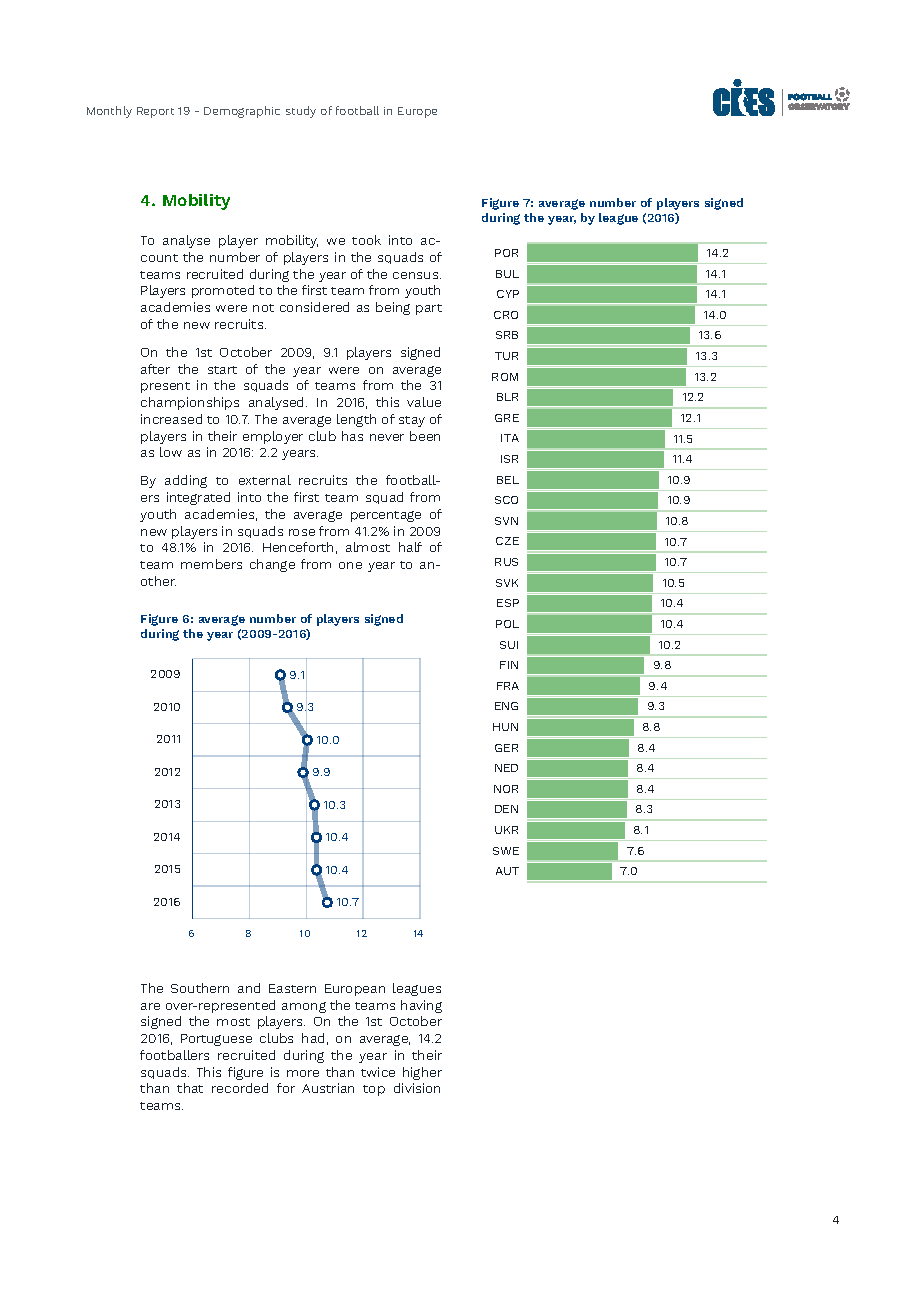 This screenshot has height=1308, width=924. What do you see at coordinates (272, 565) in the screenshot?
I see `change` at bounding box center [272, 565].
